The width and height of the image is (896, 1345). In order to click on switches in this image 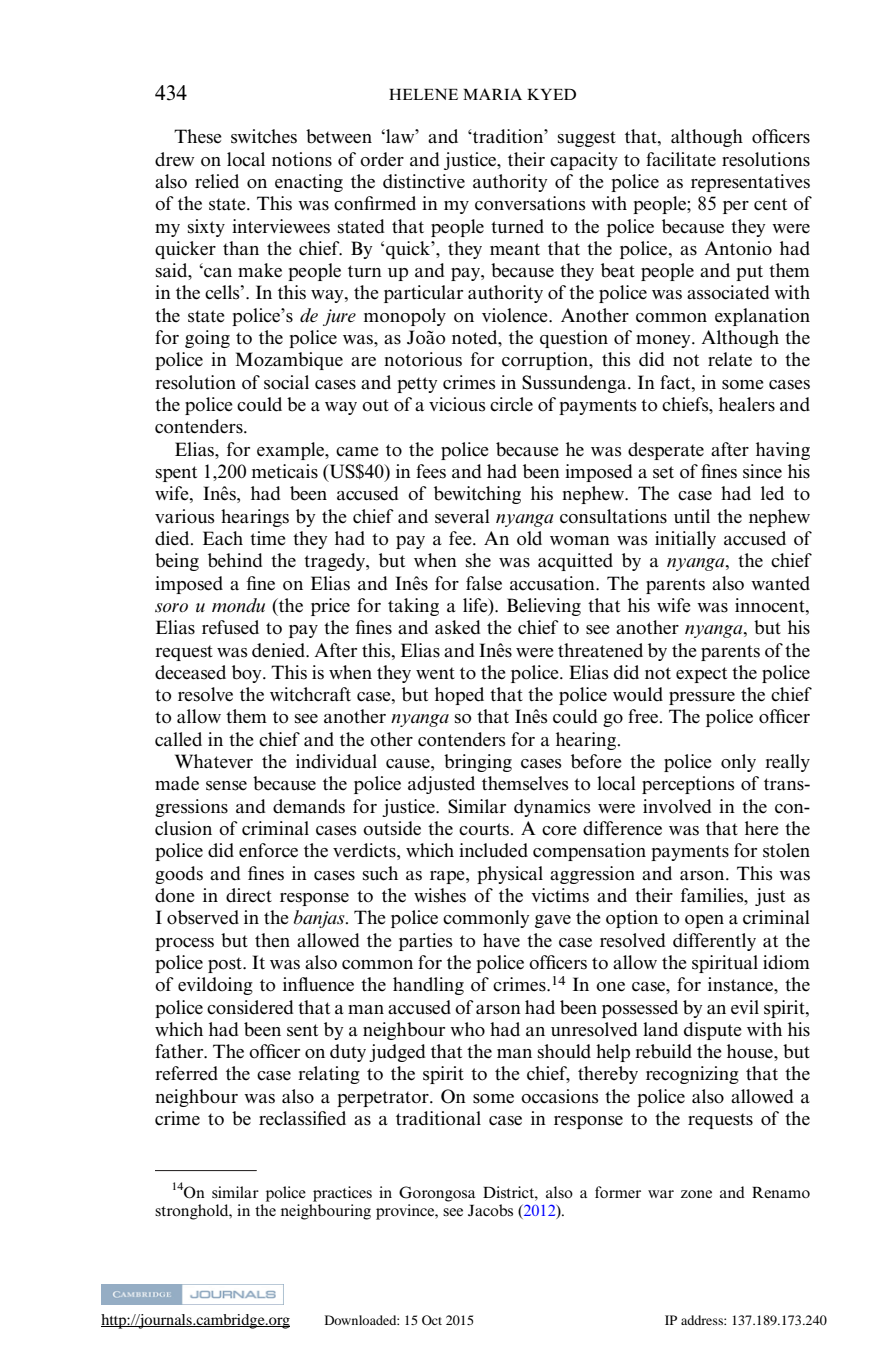, I will do `click(264, 136)`.
